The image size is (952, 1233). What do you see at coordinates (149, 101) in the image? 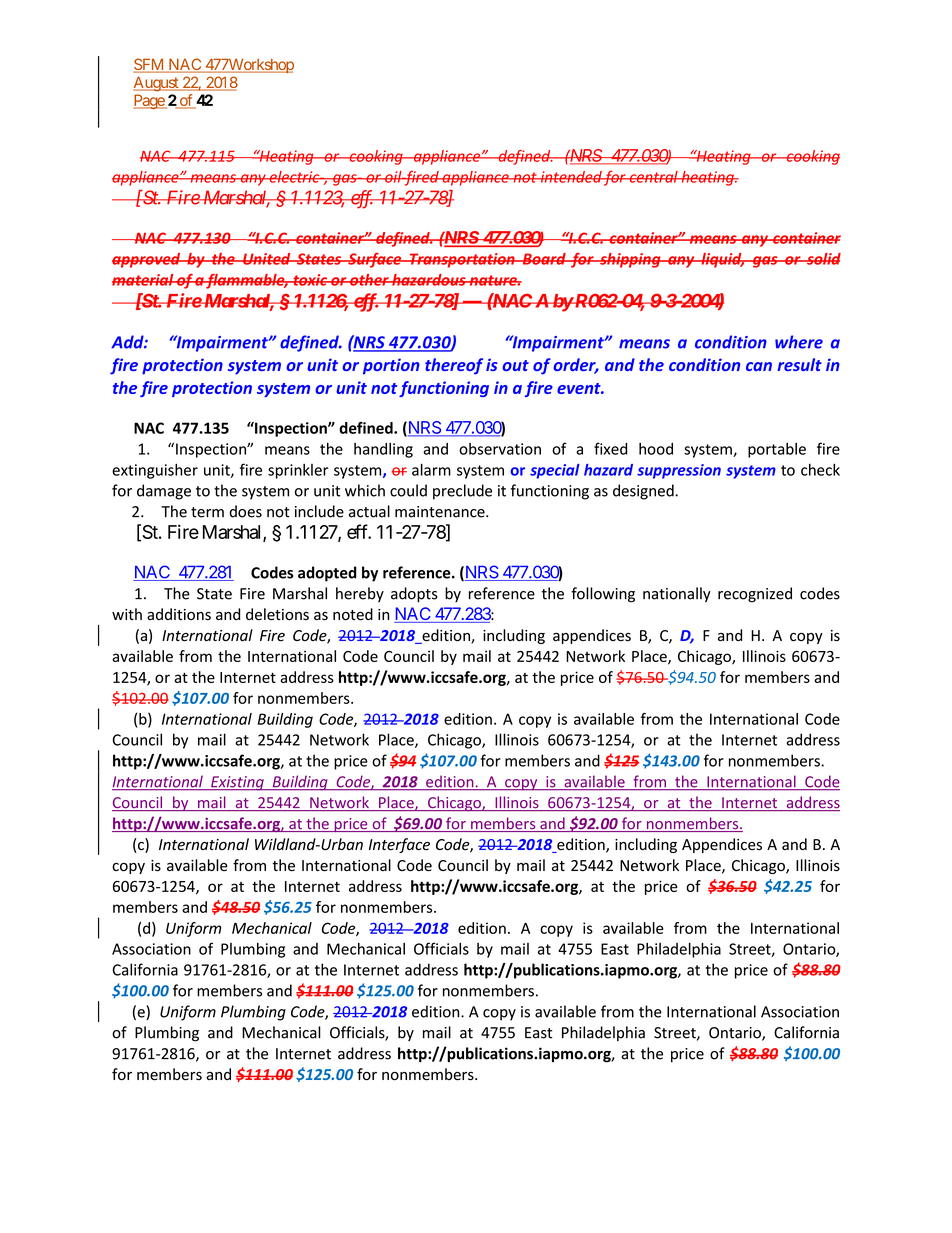
I see `Page` at bounding box center [149, 101].
